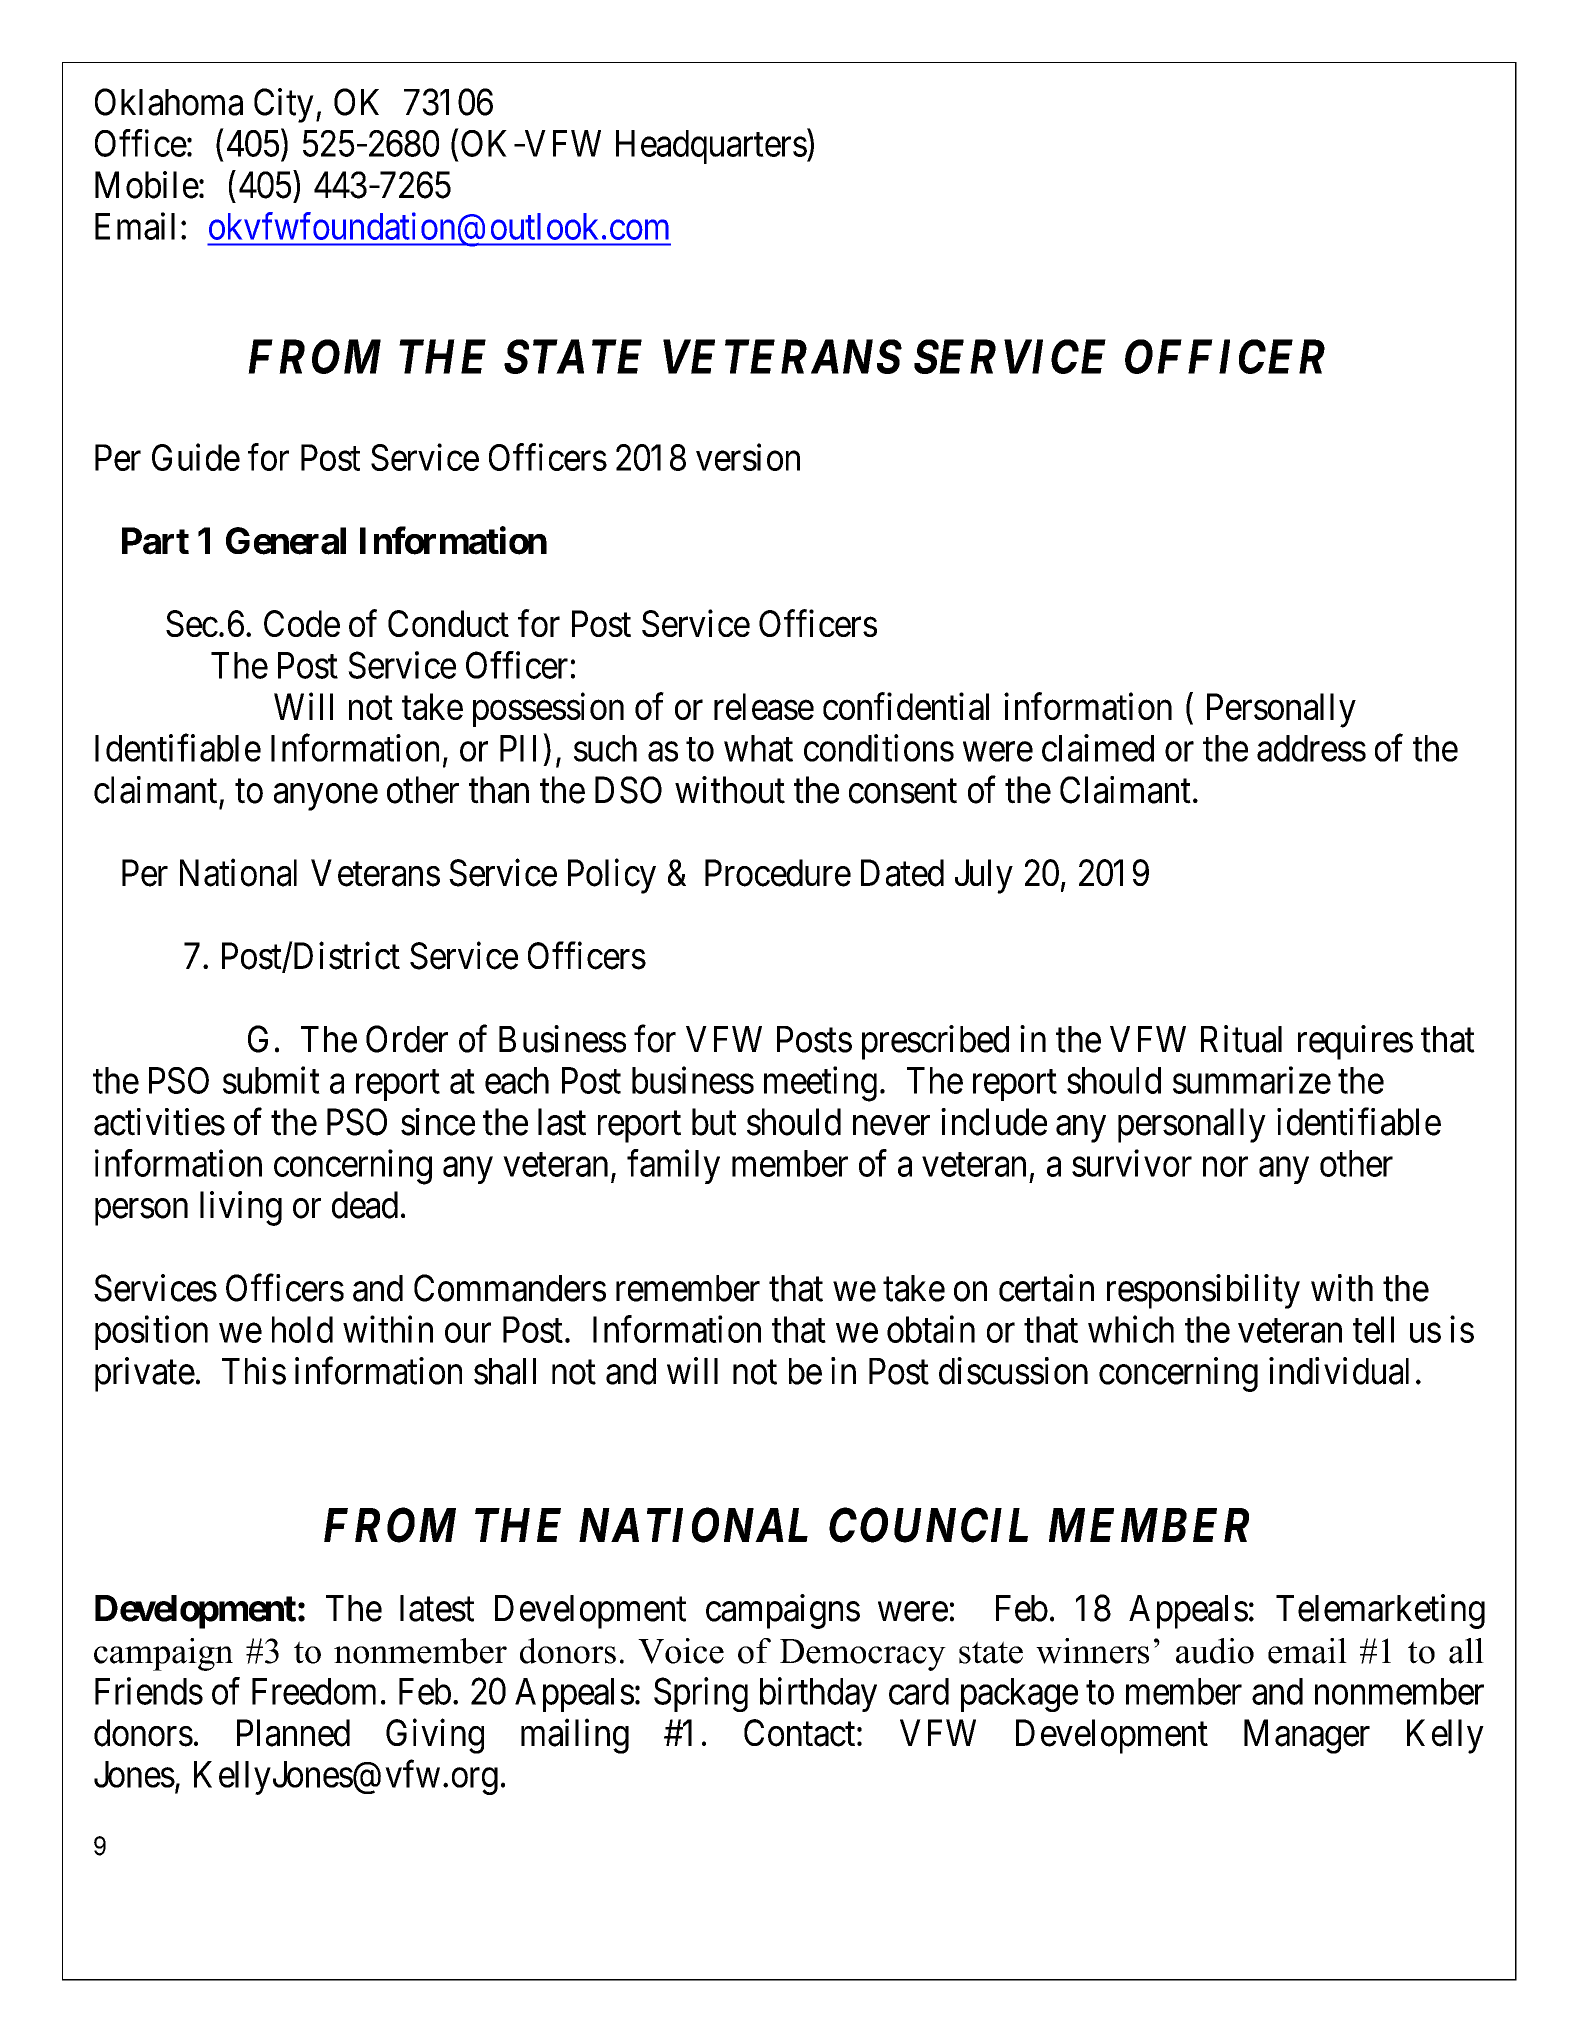 The height and width of the screenshot is (2042, 1578). Describe the element at coordinates (1098, 748) in the screenshot. I see `claimed` at that location.
